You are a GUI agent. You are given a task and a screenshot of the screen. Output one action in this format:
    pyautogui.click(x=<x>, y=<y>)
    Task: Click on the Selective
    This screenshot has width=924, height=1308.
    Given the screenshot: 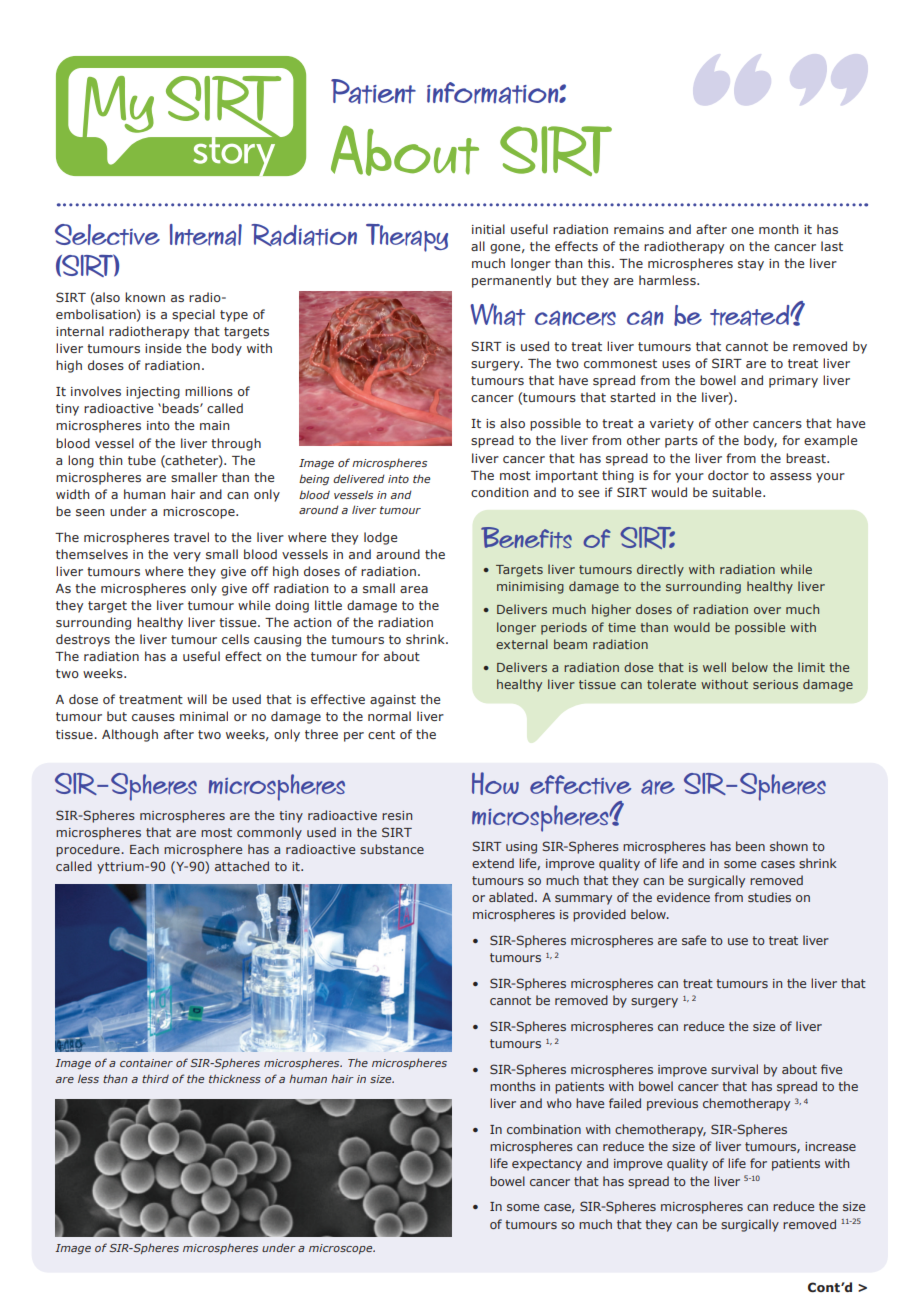 What is the action you would take?
    pyautogui.click(x=107, y=234)
